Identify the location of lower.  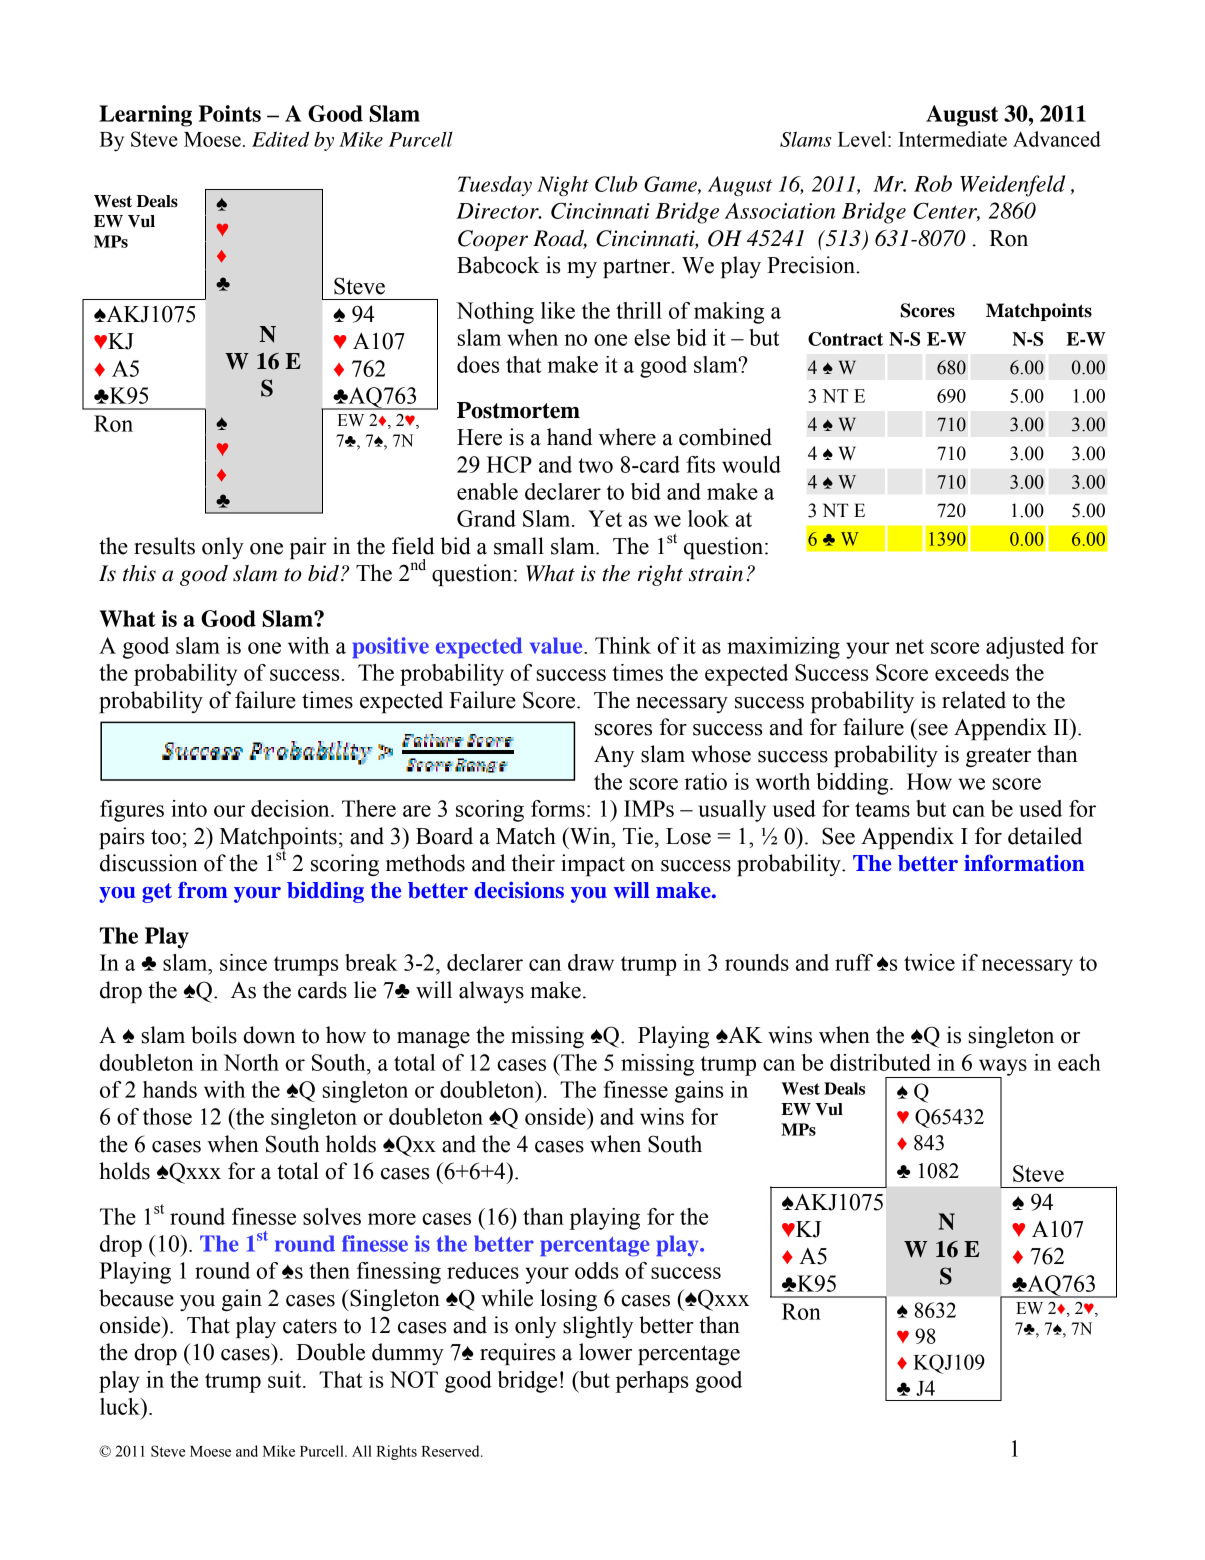
(605, 1352).
